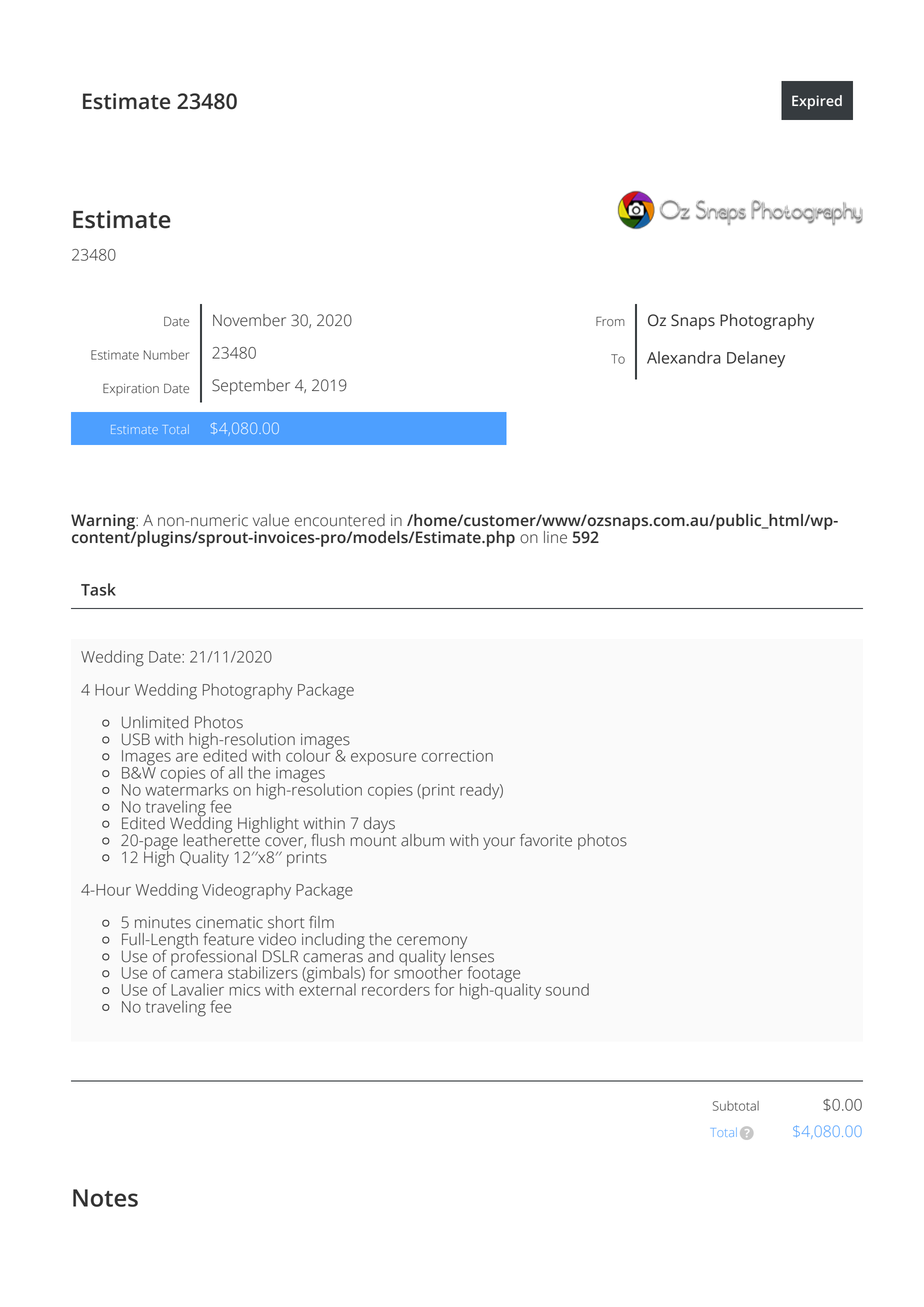  Describe the element at coordinates (104, 523) in the document. I see `Warning` at that location.
